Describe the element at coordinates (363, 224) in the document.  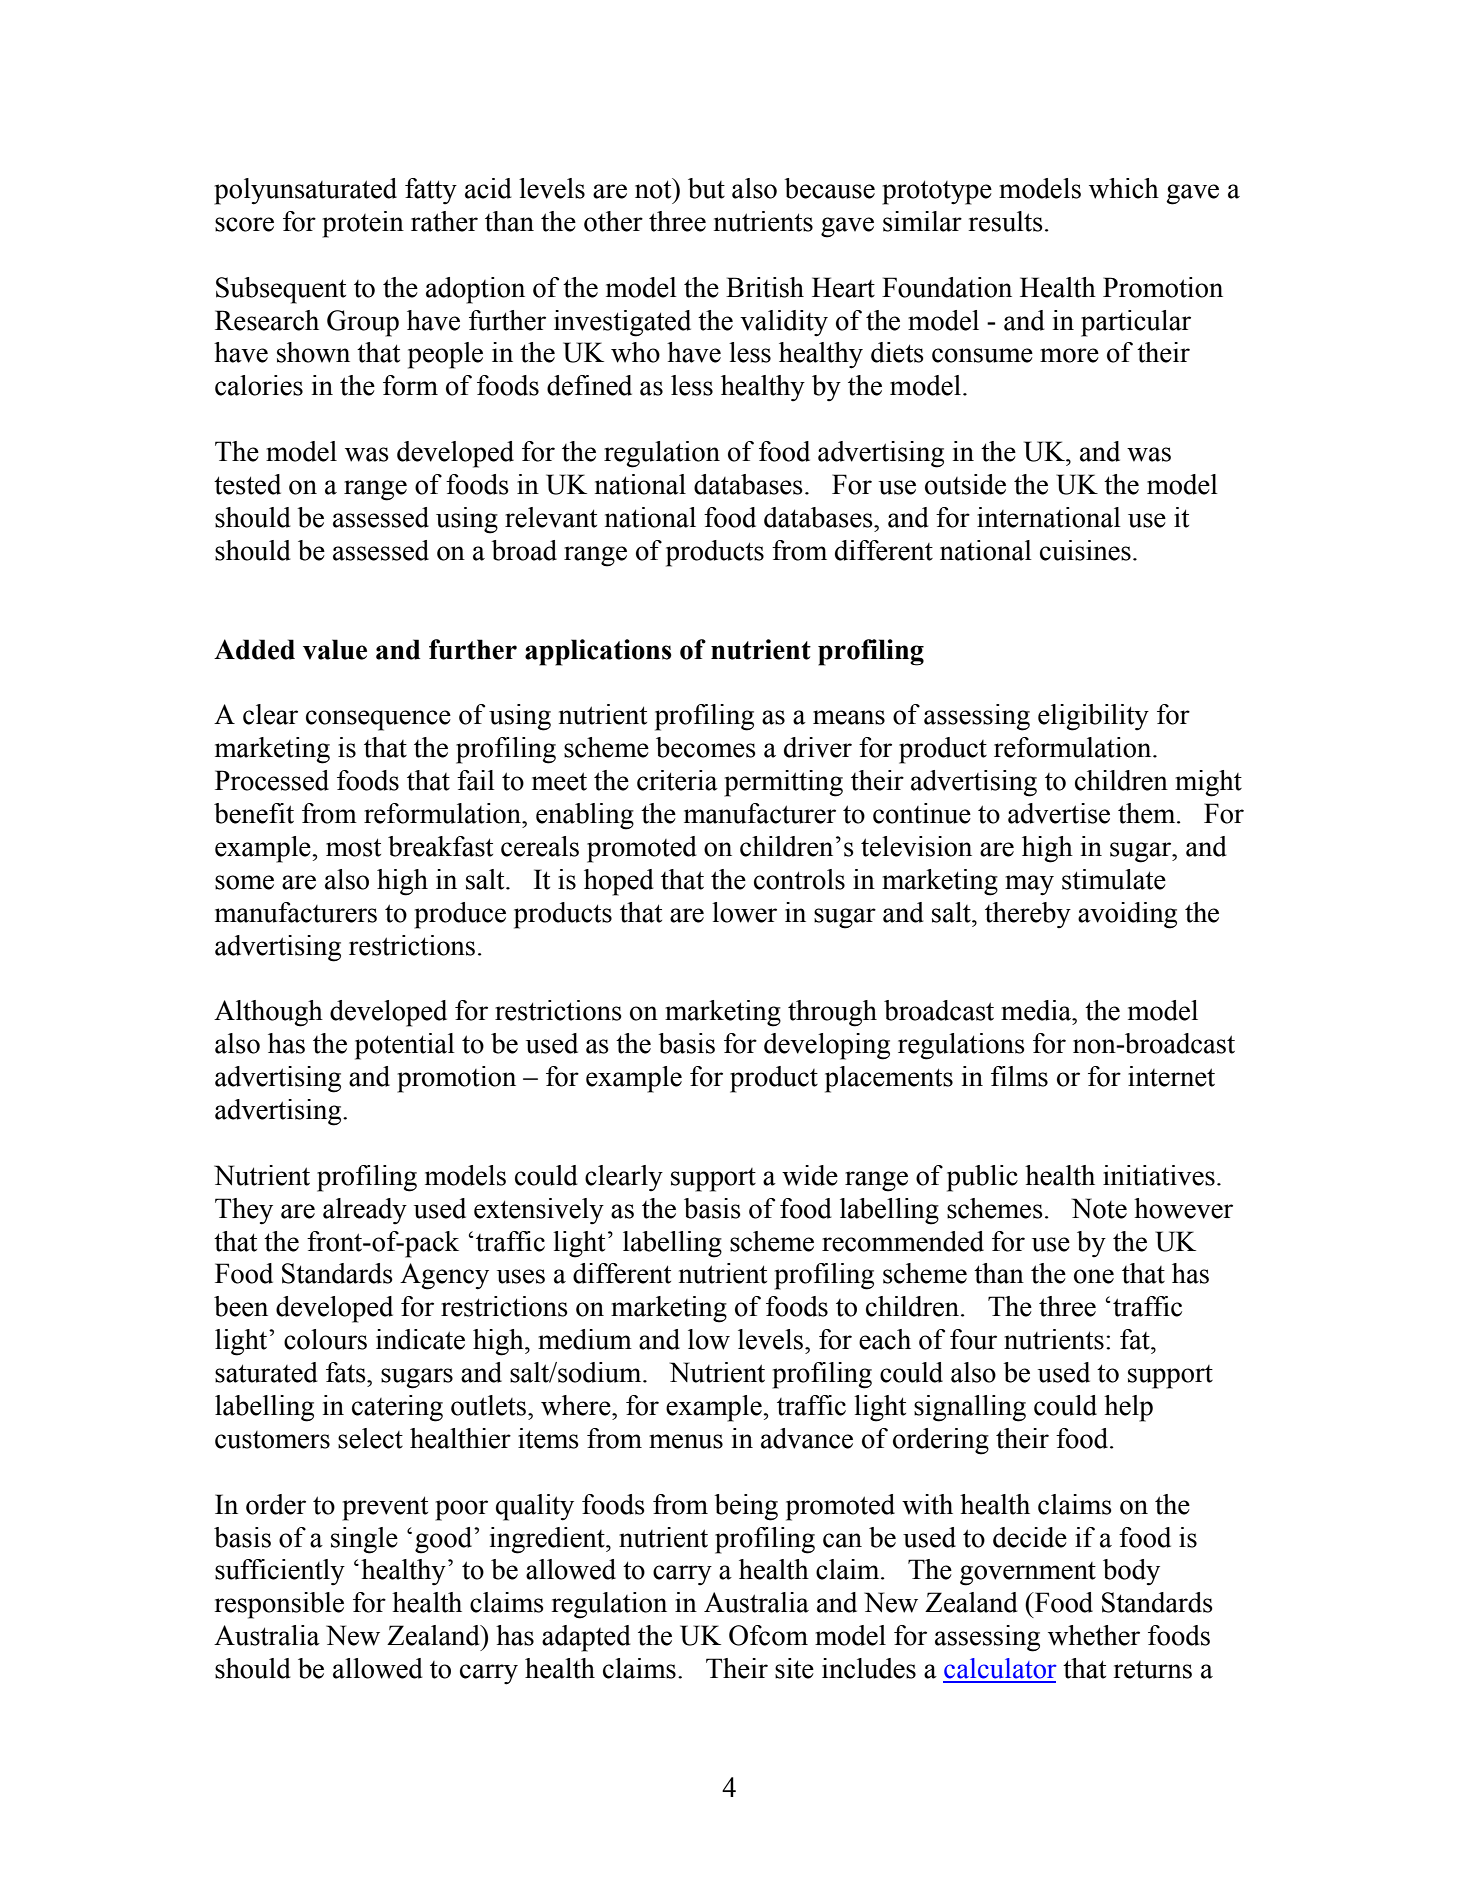
I see `protein` at that location.
